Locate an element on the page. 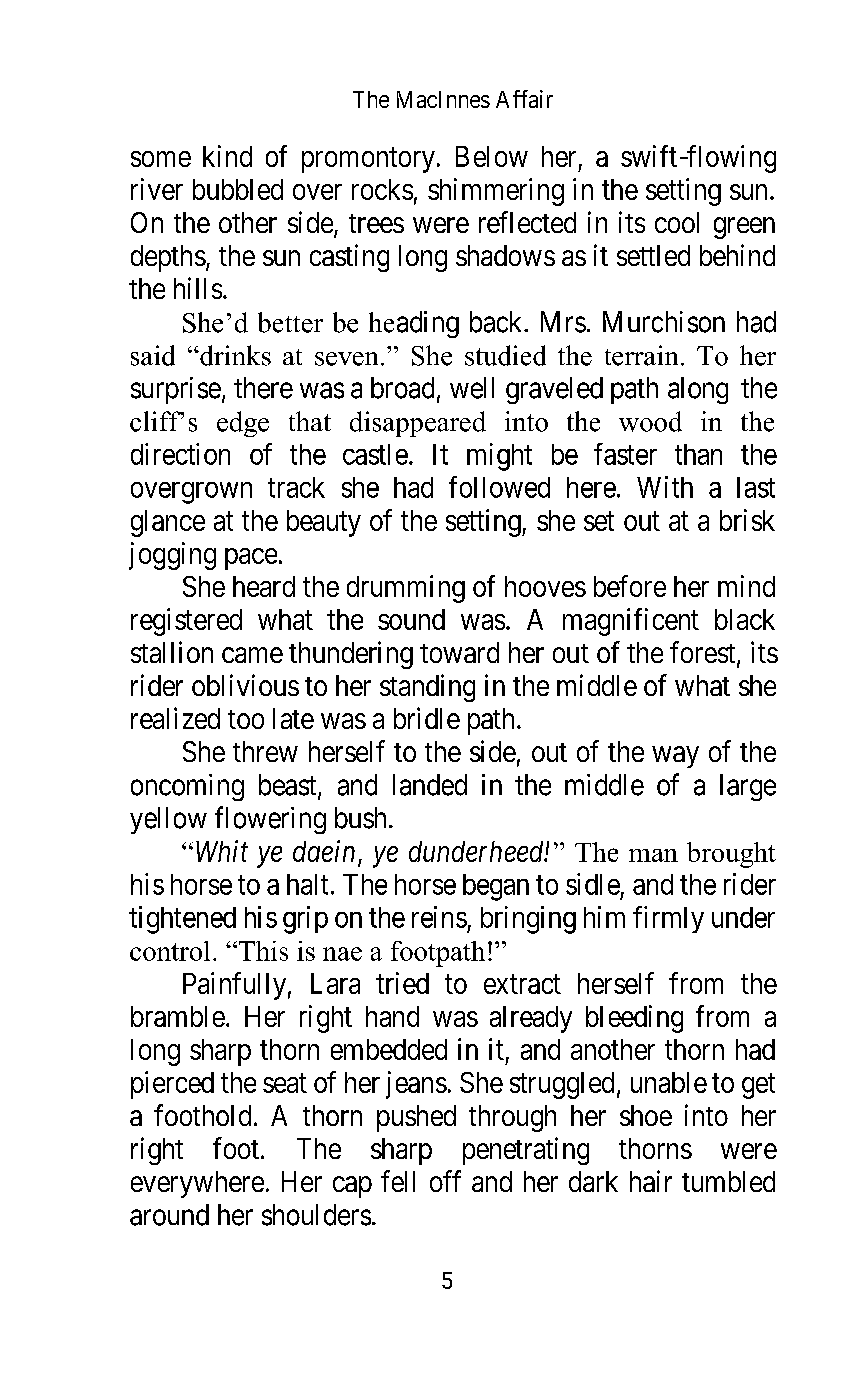  cool is located at coordinates (677, 222).
